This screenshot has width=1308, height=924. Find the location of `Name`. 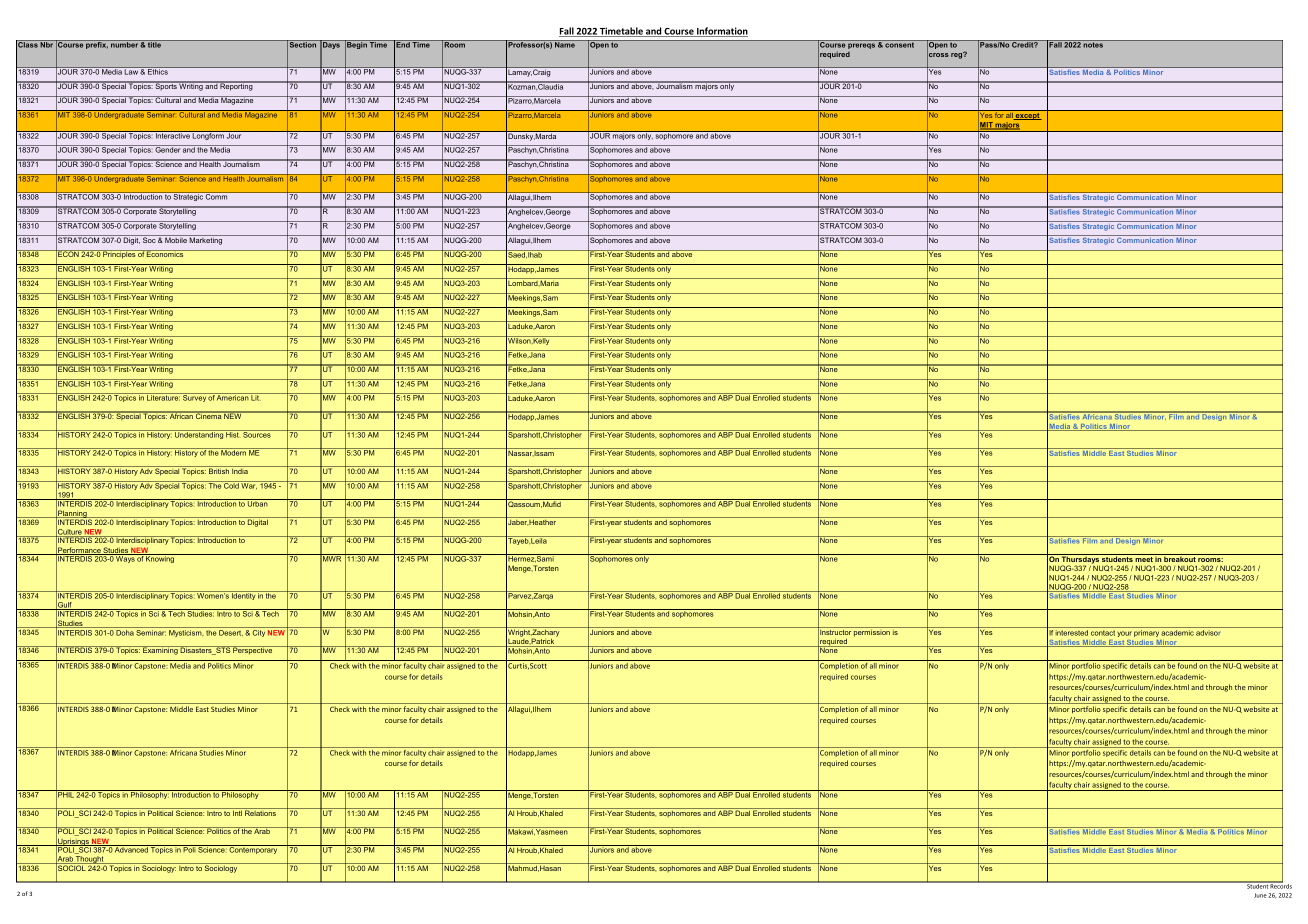

Name is located at coordinates (565, 44).
